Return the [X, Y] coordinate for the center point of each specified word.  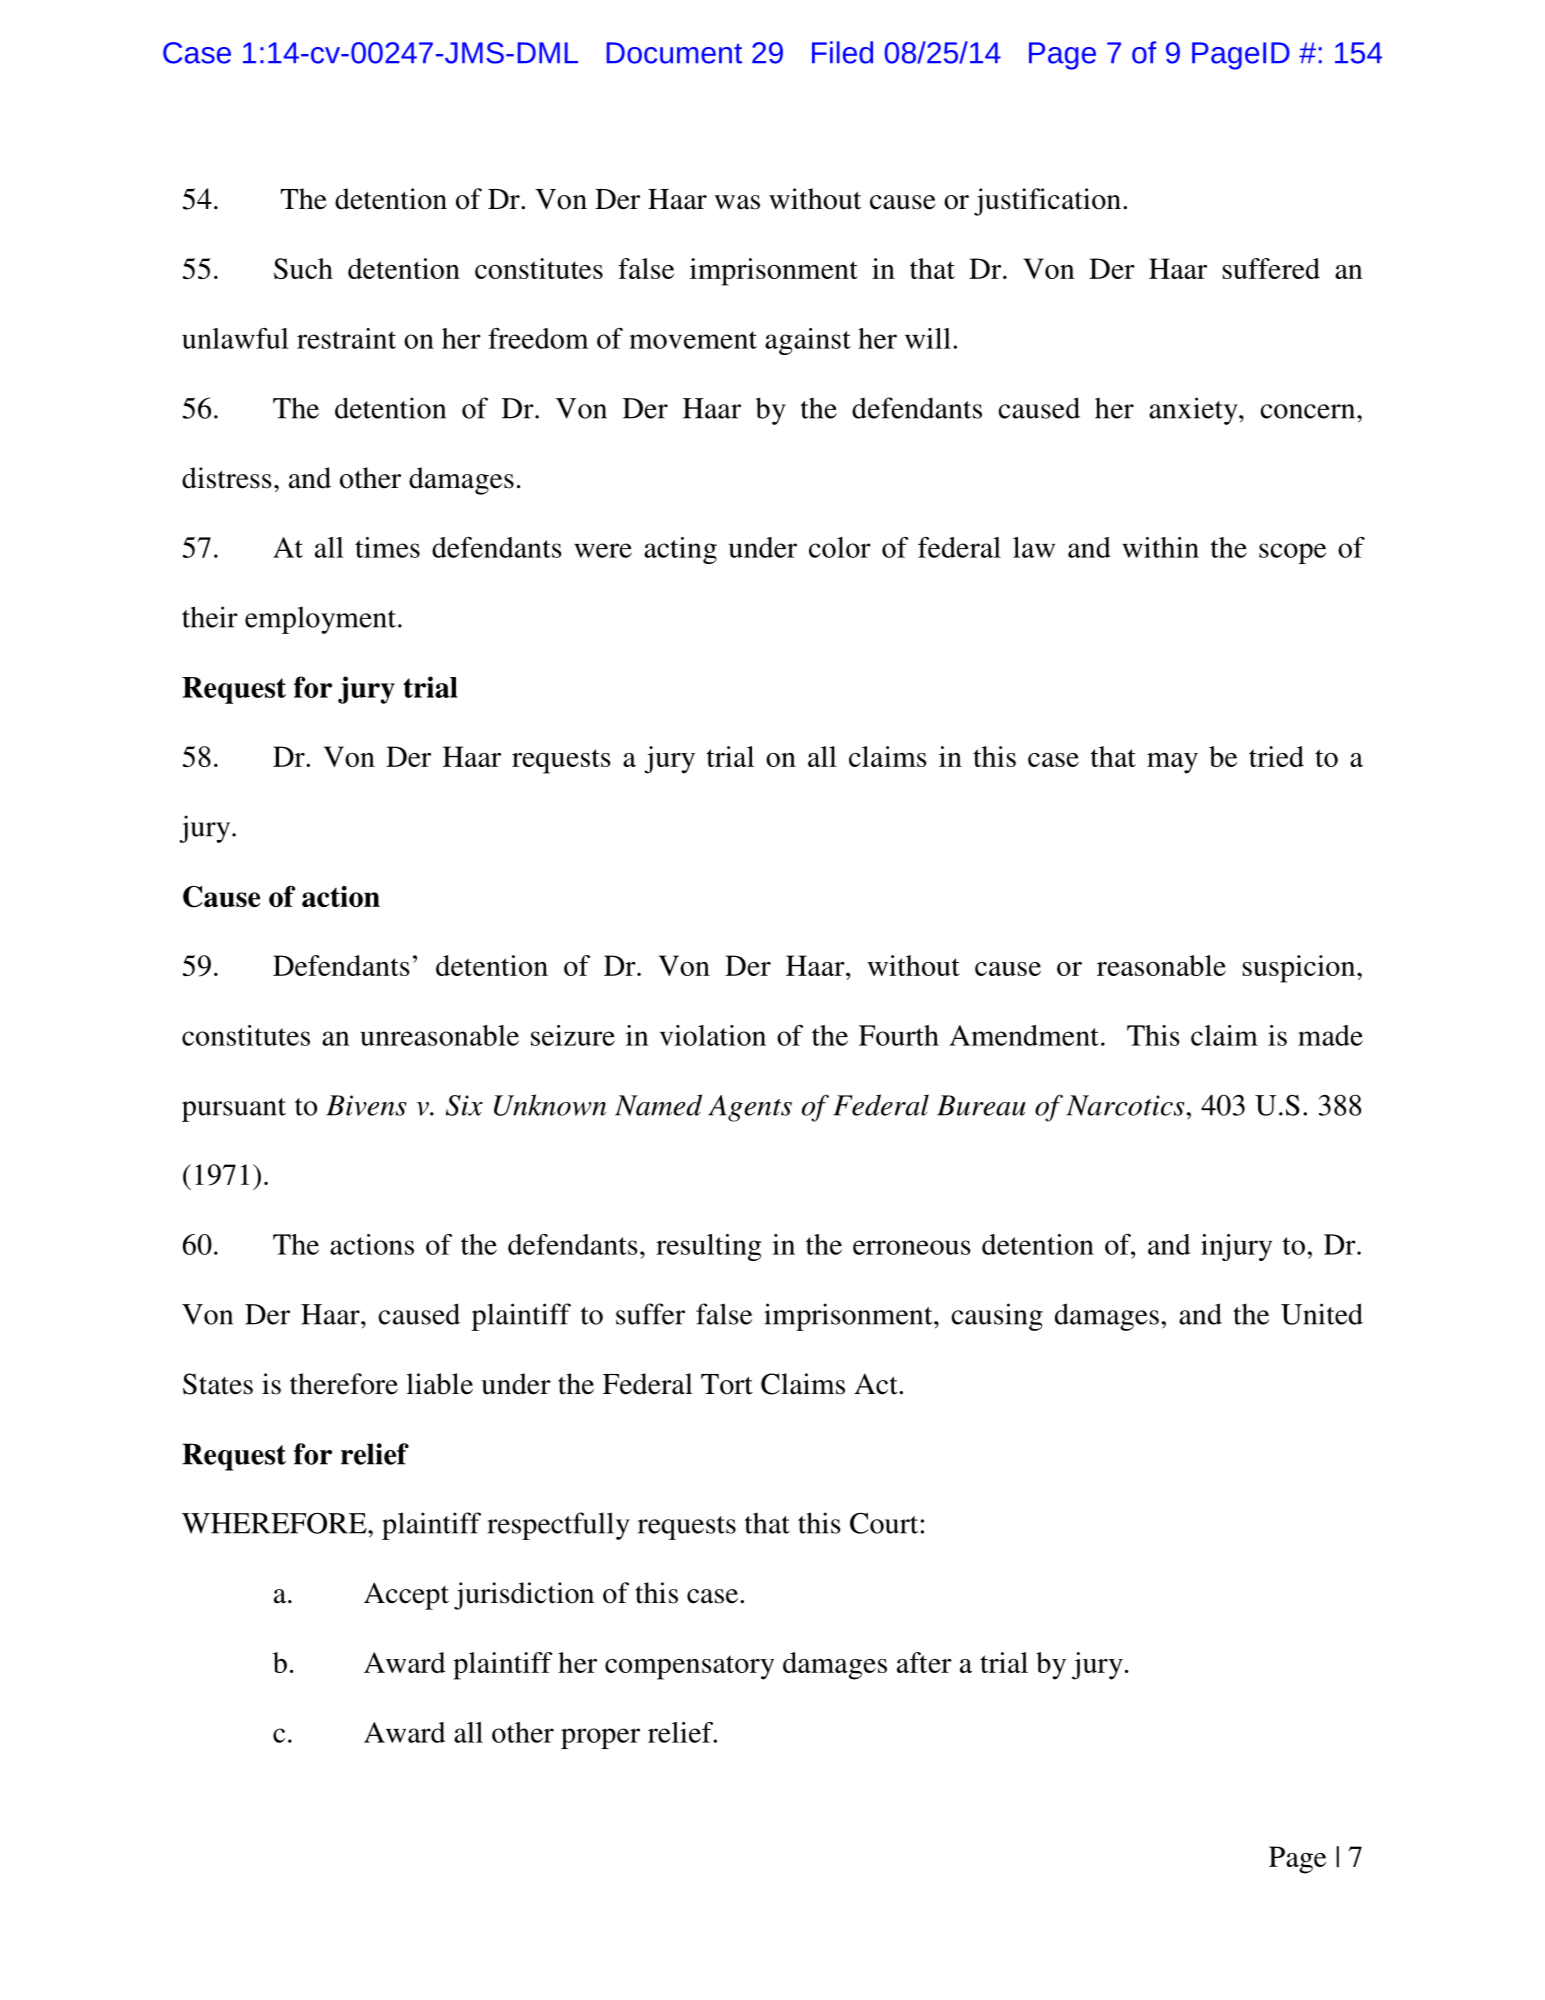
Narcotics [1126, 1105]
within [1160, 547]
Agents [750, 1108]
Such [303, 268]
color [840, 547]
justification [1047, 202]
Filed [842, 52]
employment [320, 620]
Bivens [366, 1105]
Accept [406, 1596]
